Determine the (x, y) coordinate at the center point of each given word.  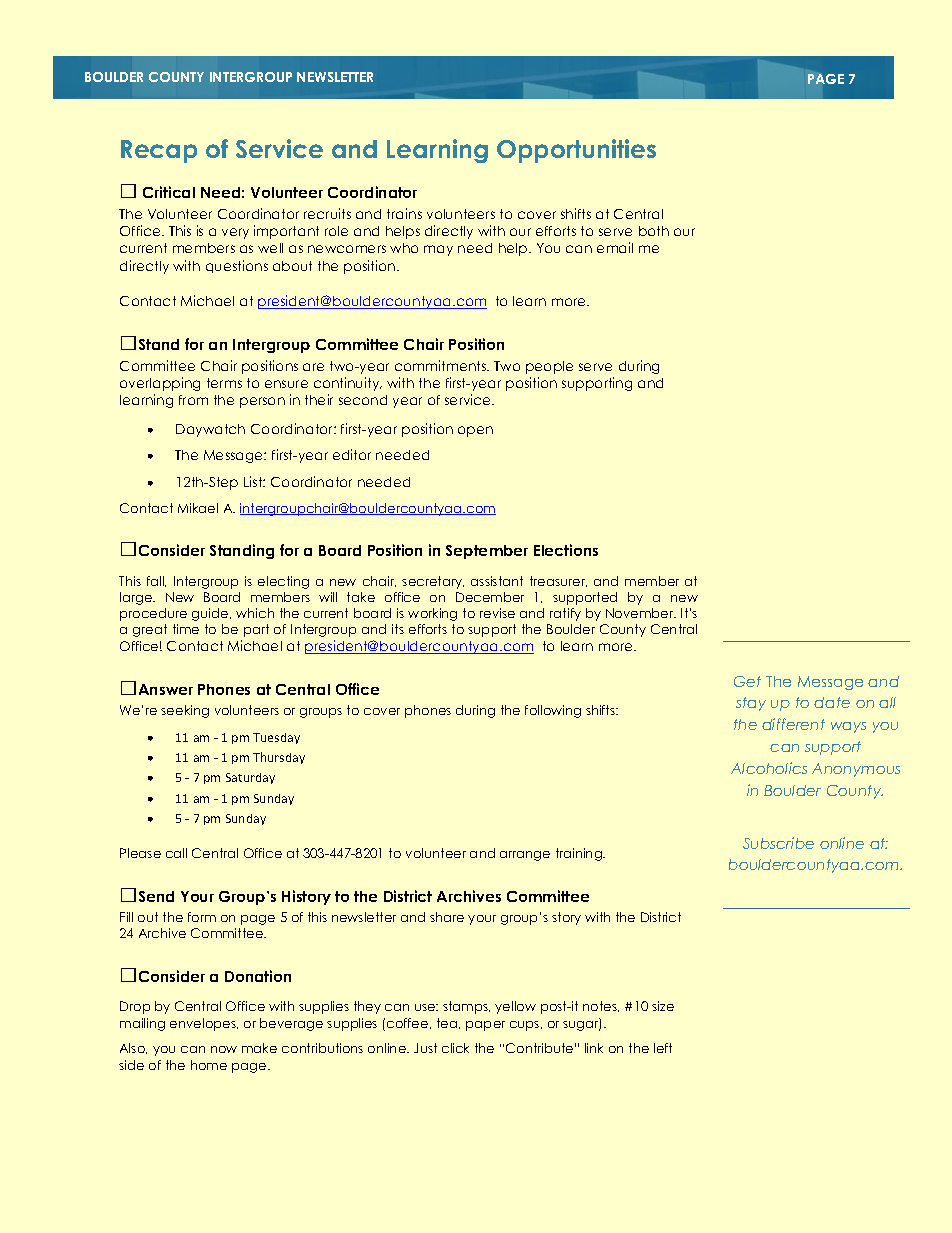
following (553, 711)
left (663, 1048)
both (654, 231)
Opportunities (576, 151)
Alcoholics (769, 768)
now (224, 1049)
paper (485, 1026)
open (475, 431)
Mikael (198, 508)
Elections (566, 550)
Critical (169, 192)
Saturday (250, 778)
